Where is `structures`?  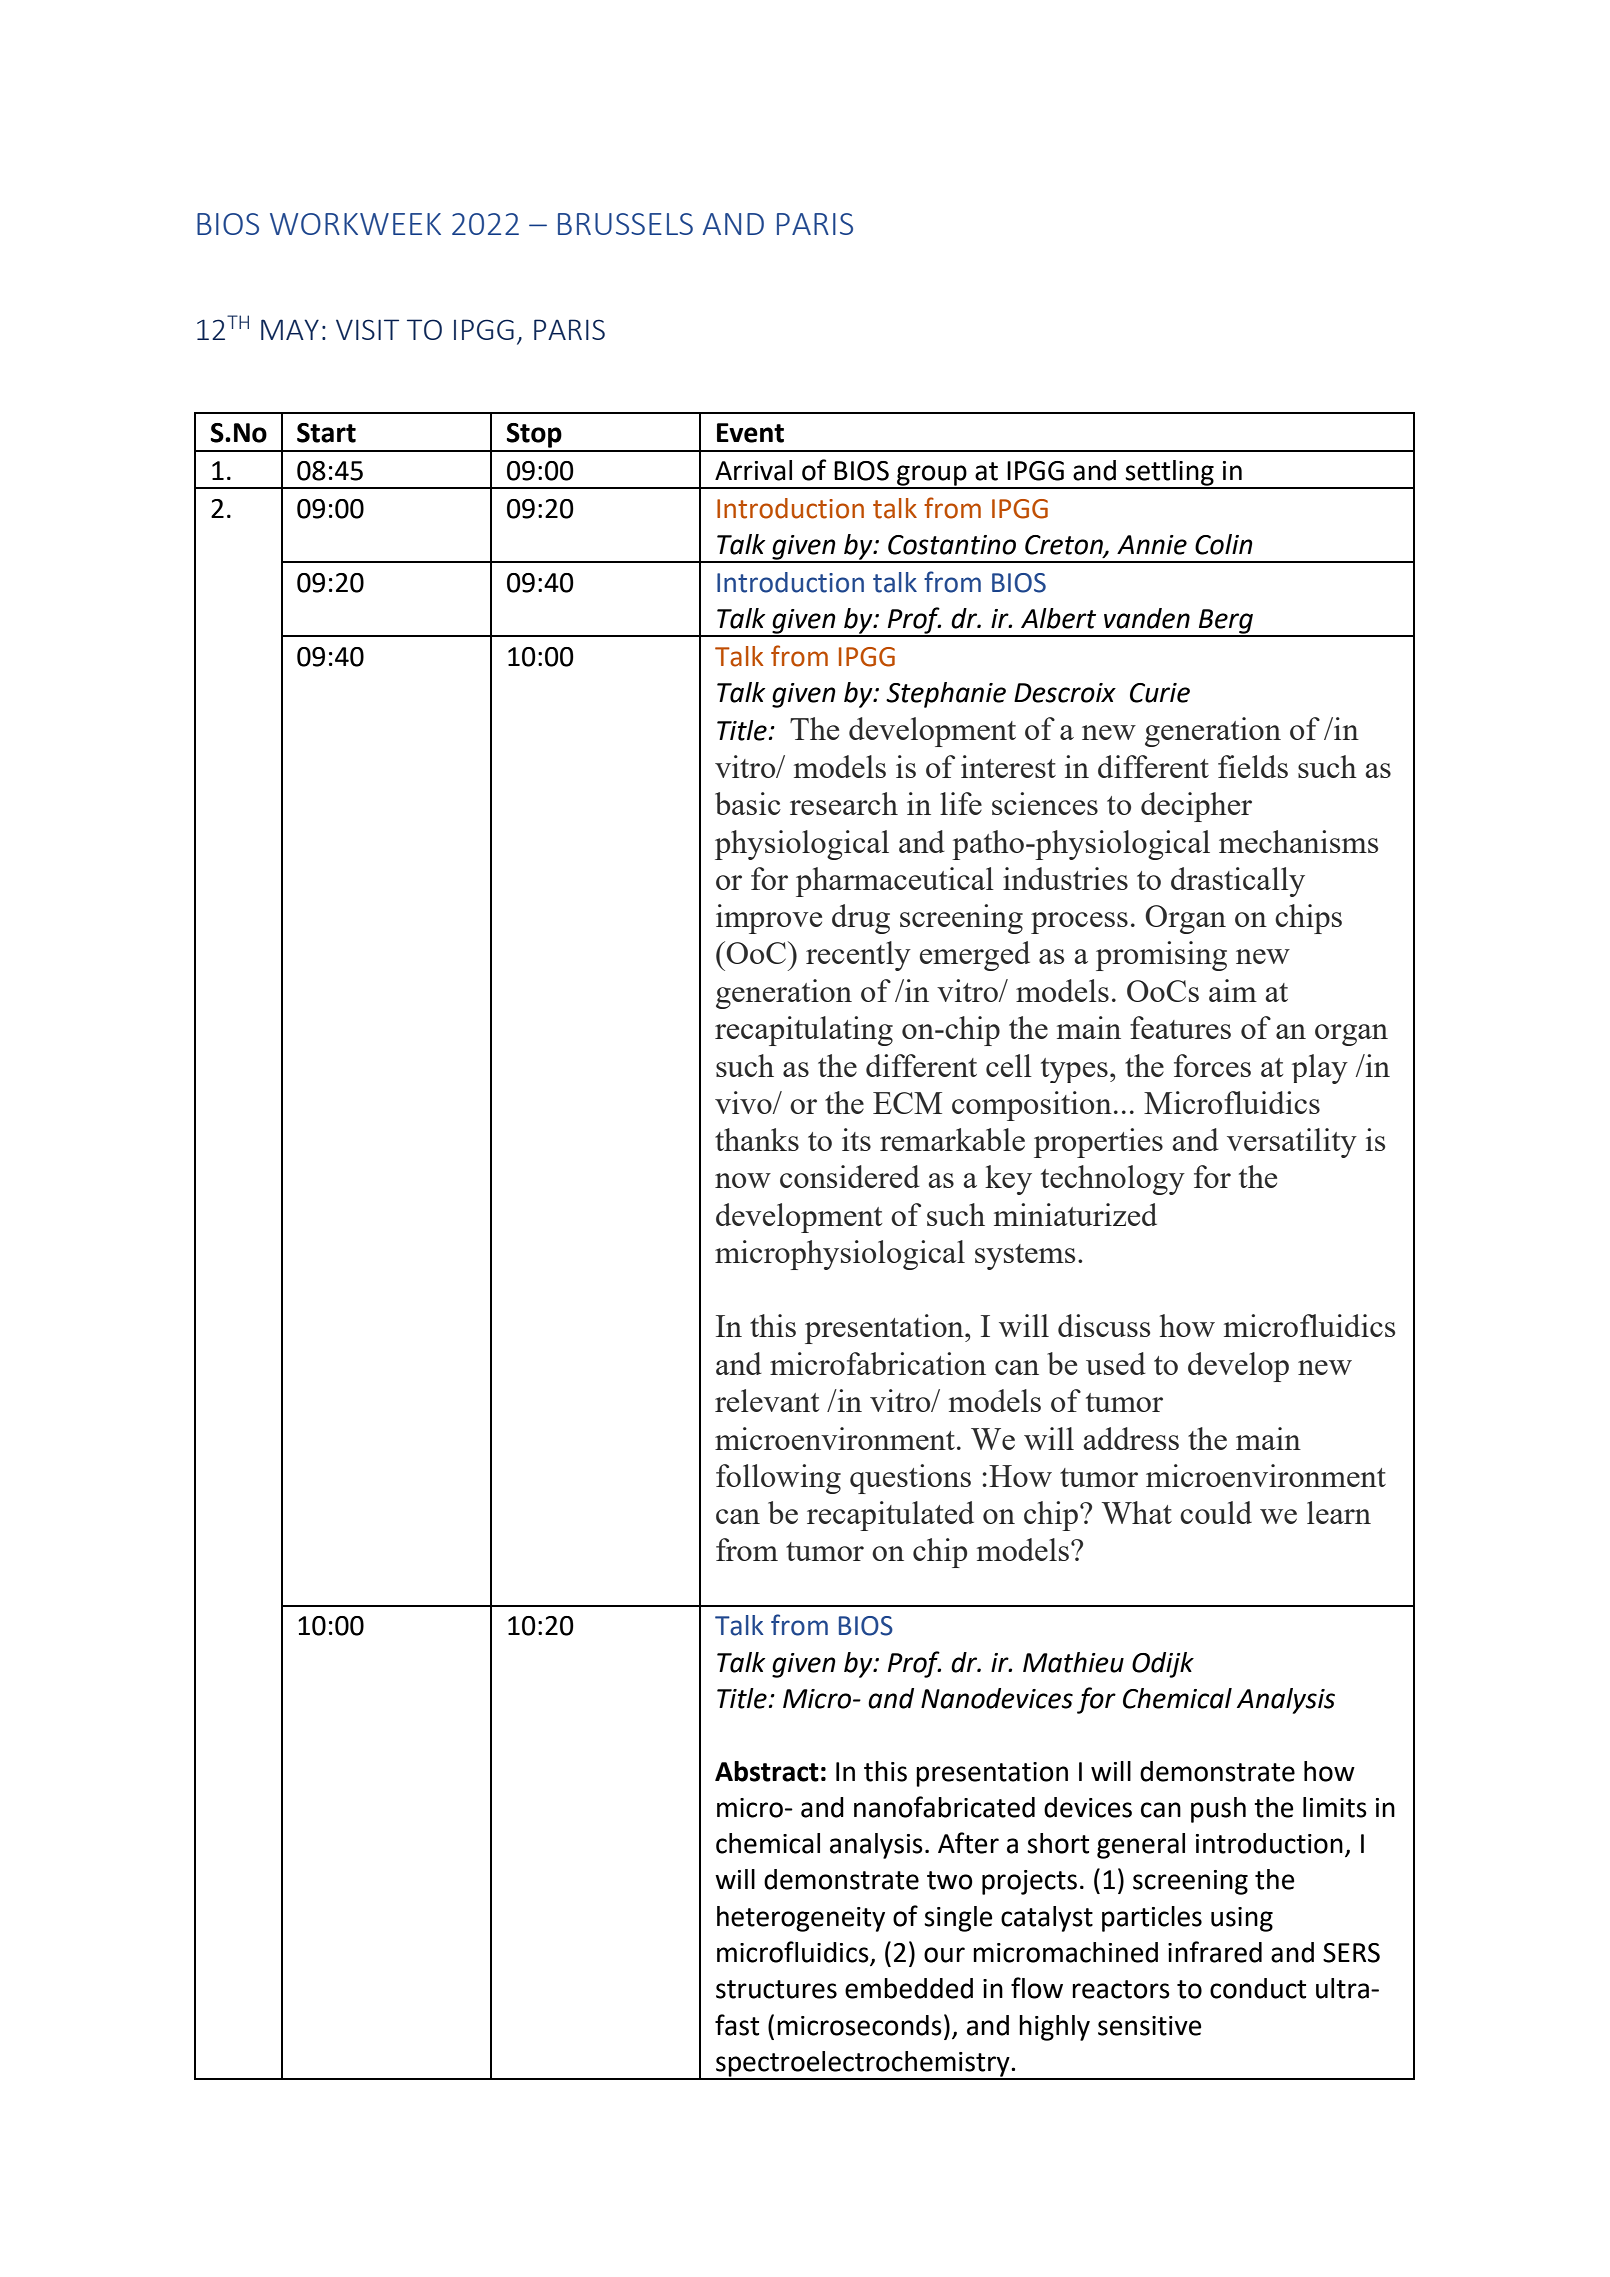 structures is located at coordinates (776, 1989).
